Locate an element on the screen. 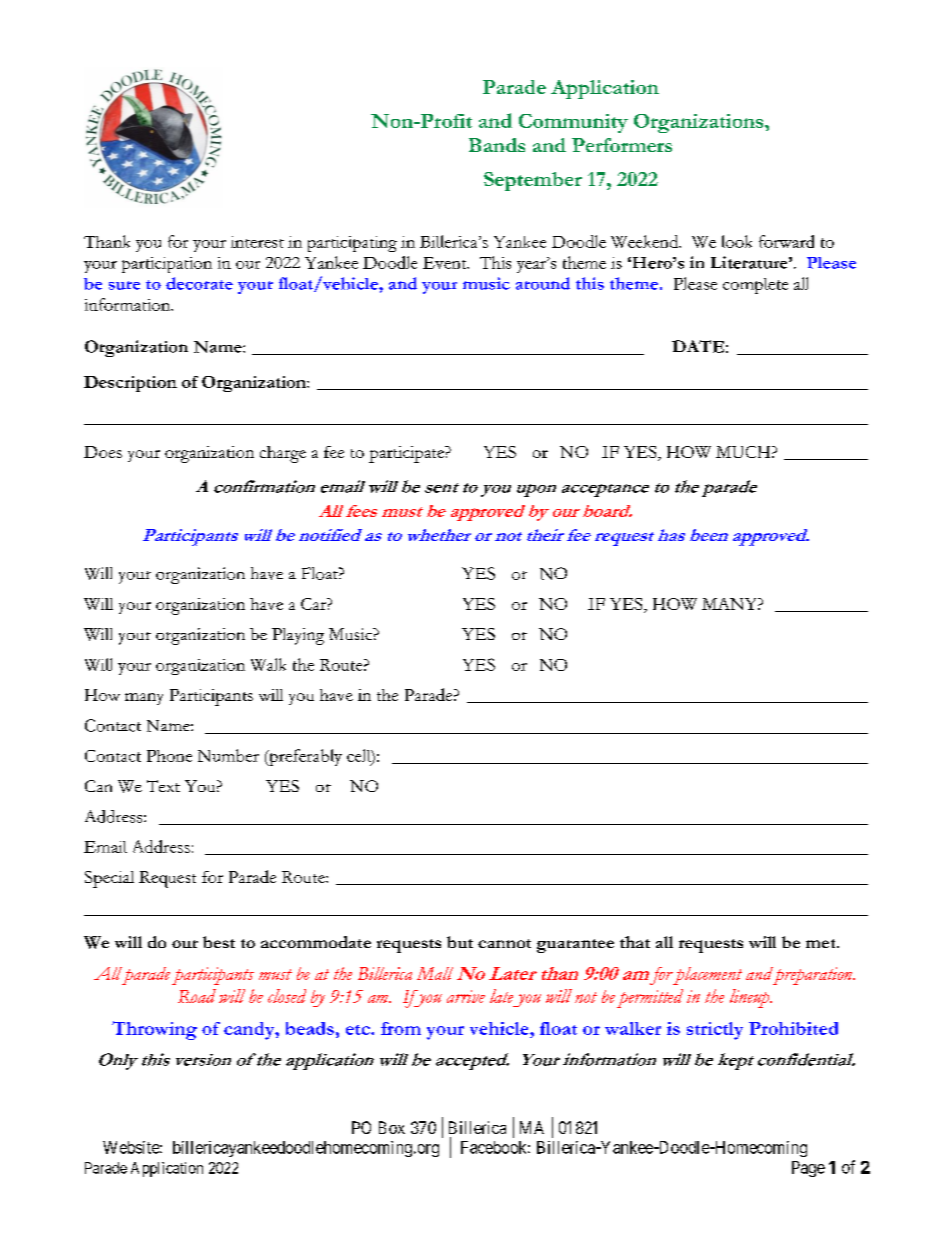 Image resolution: width=952 pixels, height=1233 pixels. Performers is located at coordinates (622, 145).
